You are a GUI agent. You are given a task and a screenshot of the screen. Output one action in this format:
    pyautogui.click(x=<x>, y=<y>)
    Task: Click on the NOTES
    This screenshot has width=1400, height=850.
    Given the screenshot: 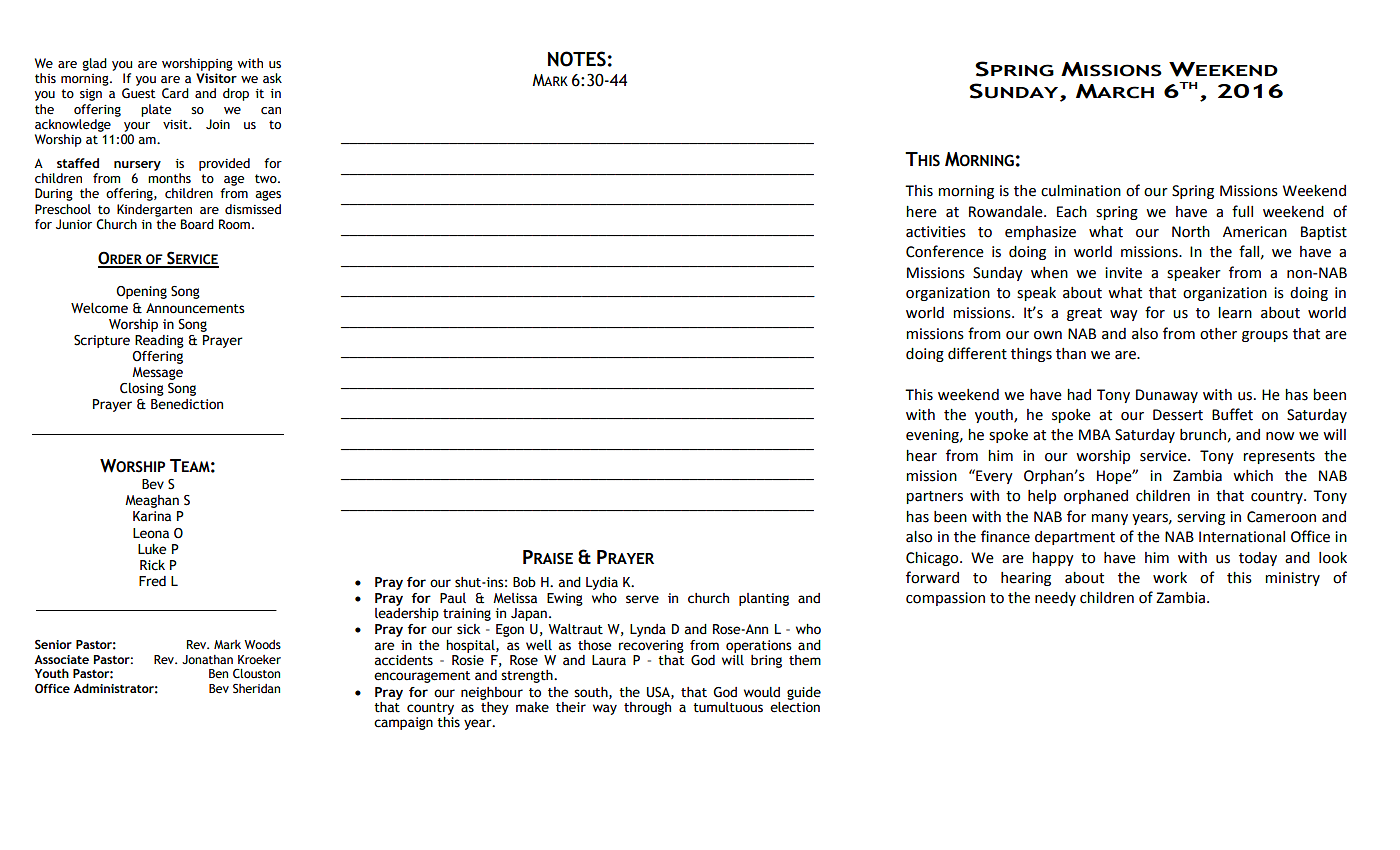 What is the action you would take?
    pyautogui.click(x=577, y=59)
